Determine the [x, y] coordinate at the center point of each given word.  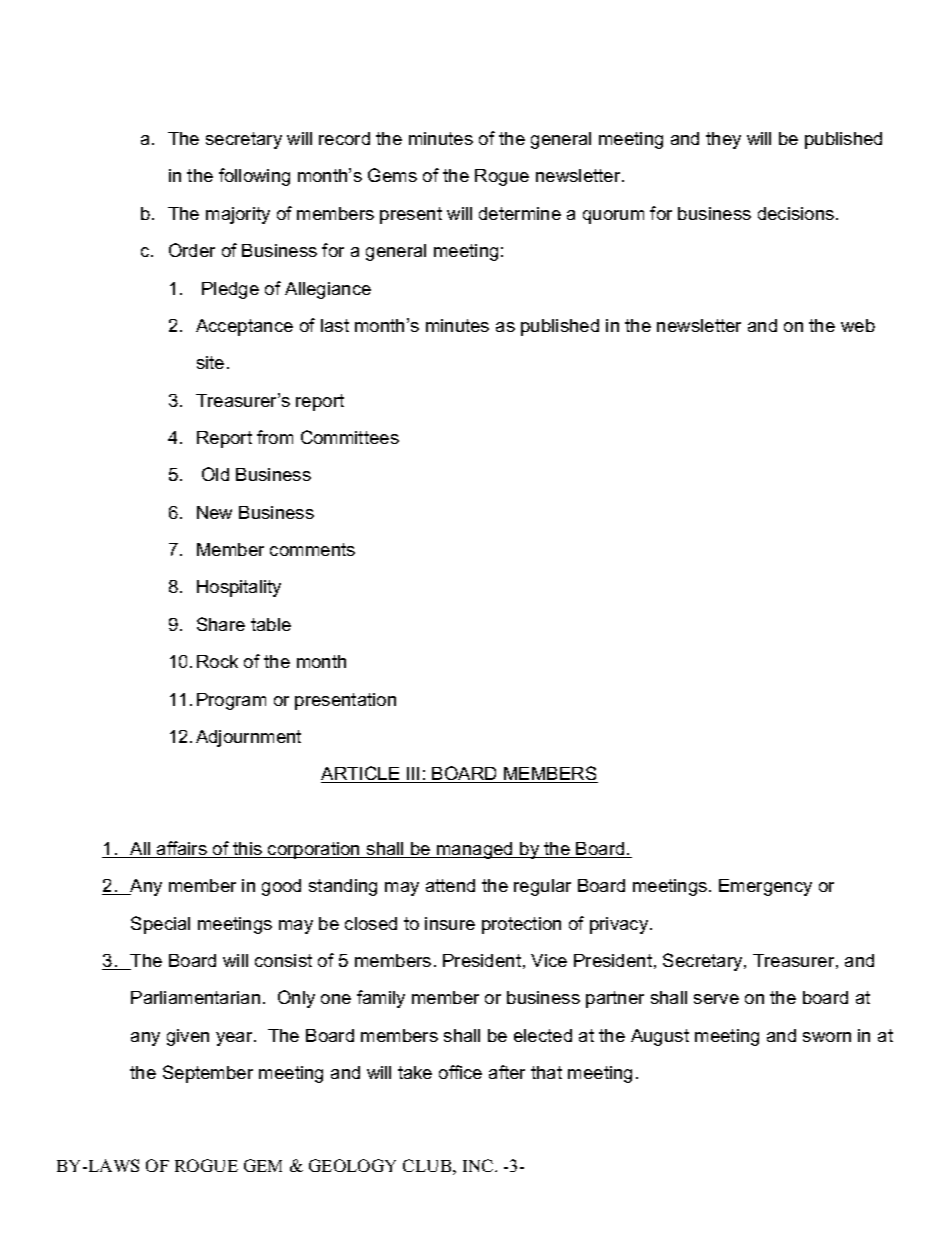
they [723, 140]
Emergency [765, 887]
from [275, 437]
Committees [350, 437]
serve [716, 999]
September [208, 1074]
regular [542, 887]
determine [520, 213]
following [254, 177]
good [281, 887]
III [413, 775]
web [858, 325]
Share [221, 624]
